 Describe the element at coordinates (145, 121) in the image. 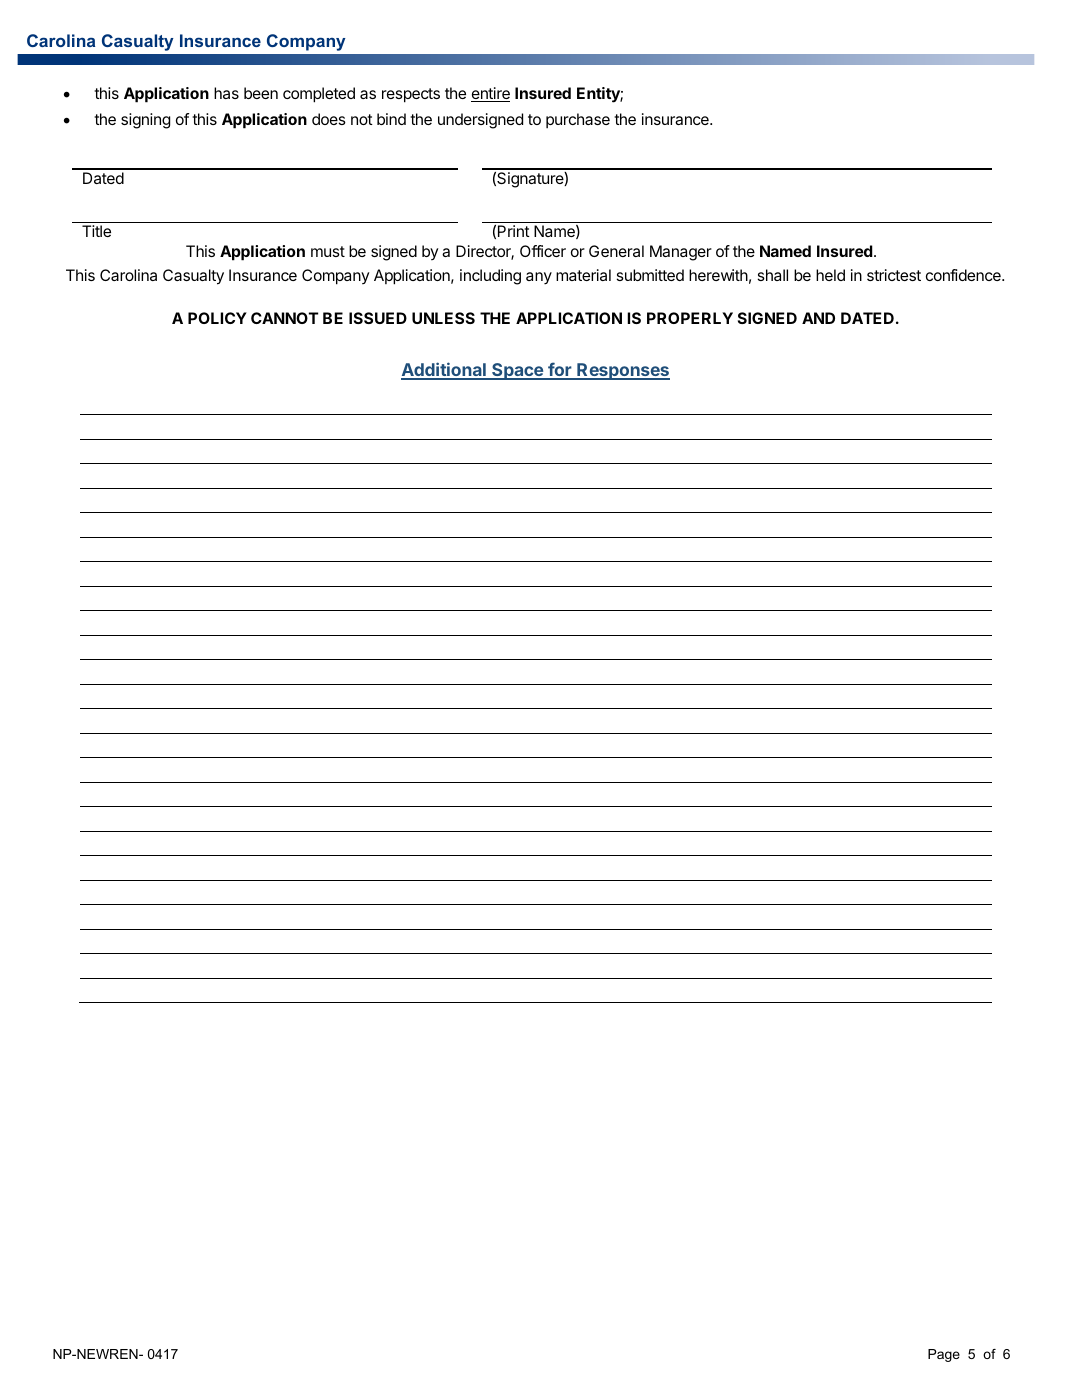

I see `signing` at that location.
